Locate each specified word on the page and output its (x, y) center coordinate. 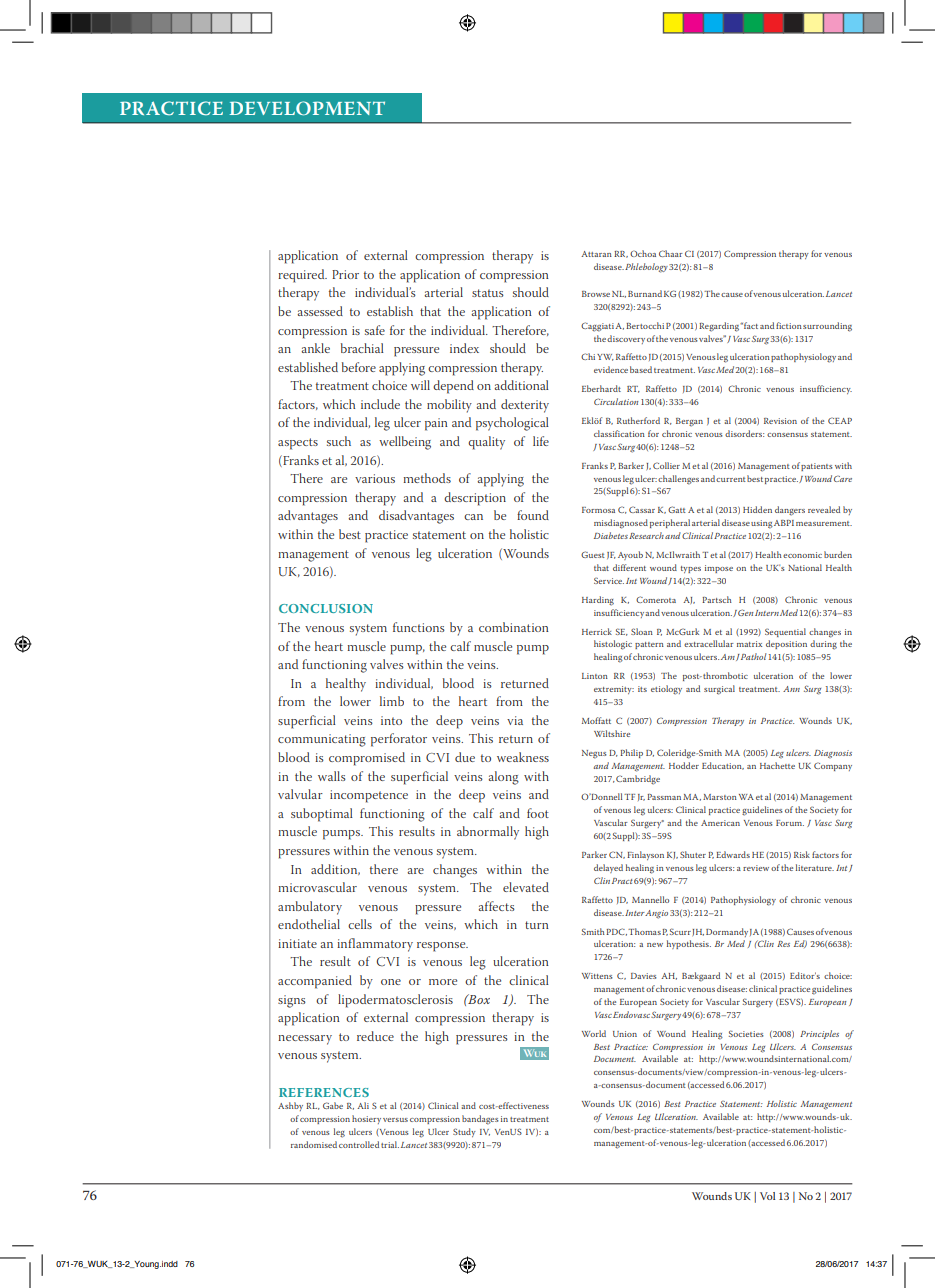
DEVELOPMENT (307, 108)
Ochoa (643, 253)
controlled (359, 1144)
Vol (767, 1196)
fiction (789, 325)
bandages (480, 1120)
